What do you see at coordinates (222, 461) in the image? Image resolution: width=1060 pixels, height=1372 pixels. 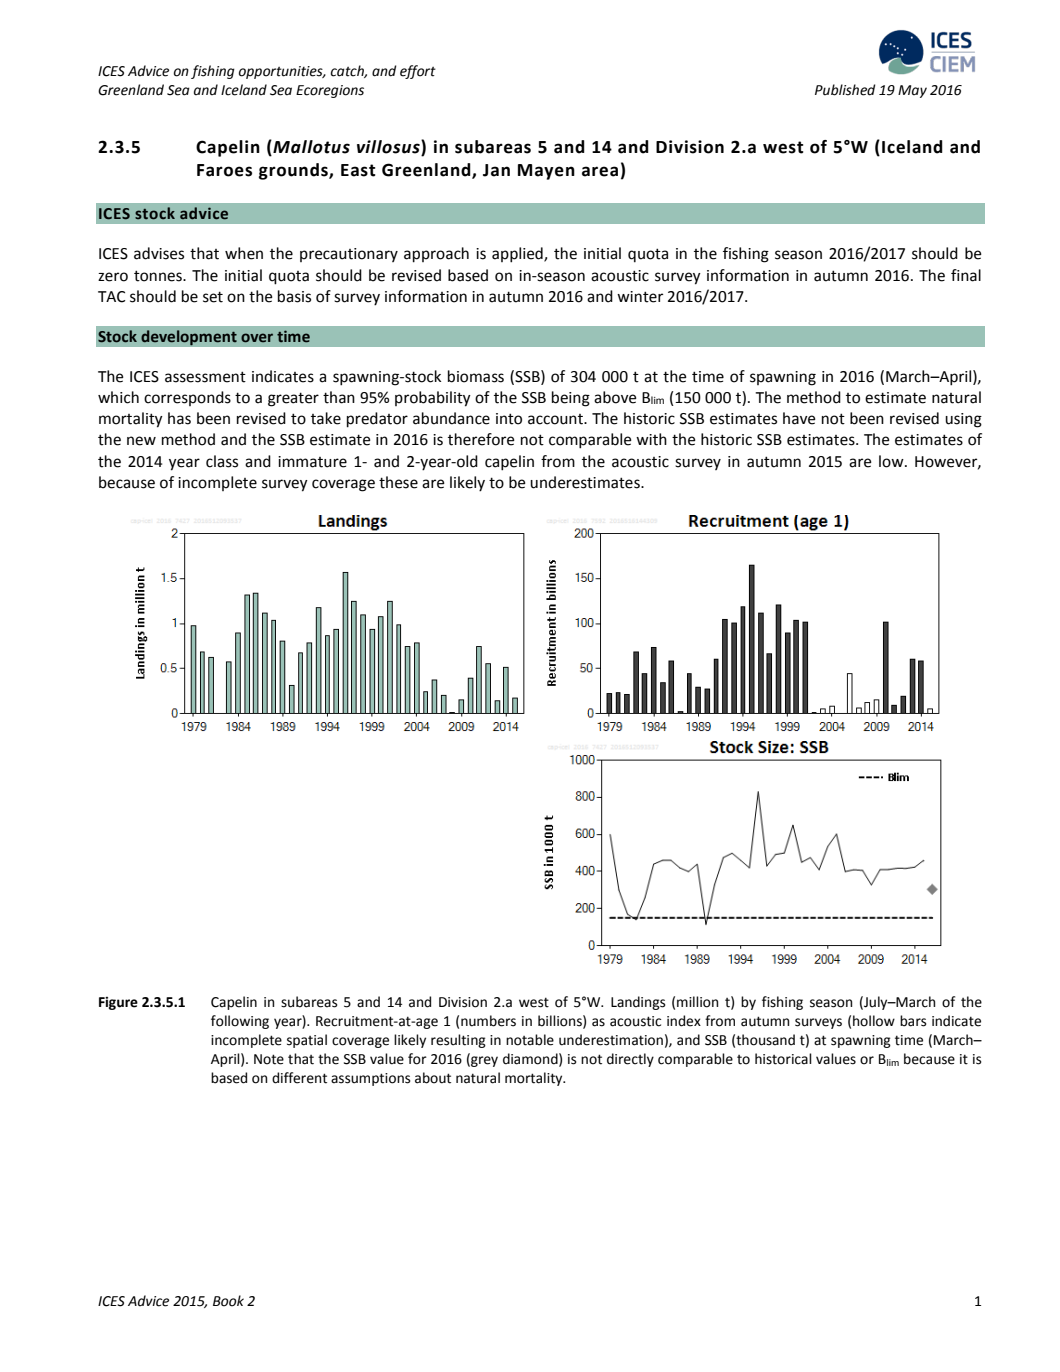 I see `class` at bounding box center [222, 461].
